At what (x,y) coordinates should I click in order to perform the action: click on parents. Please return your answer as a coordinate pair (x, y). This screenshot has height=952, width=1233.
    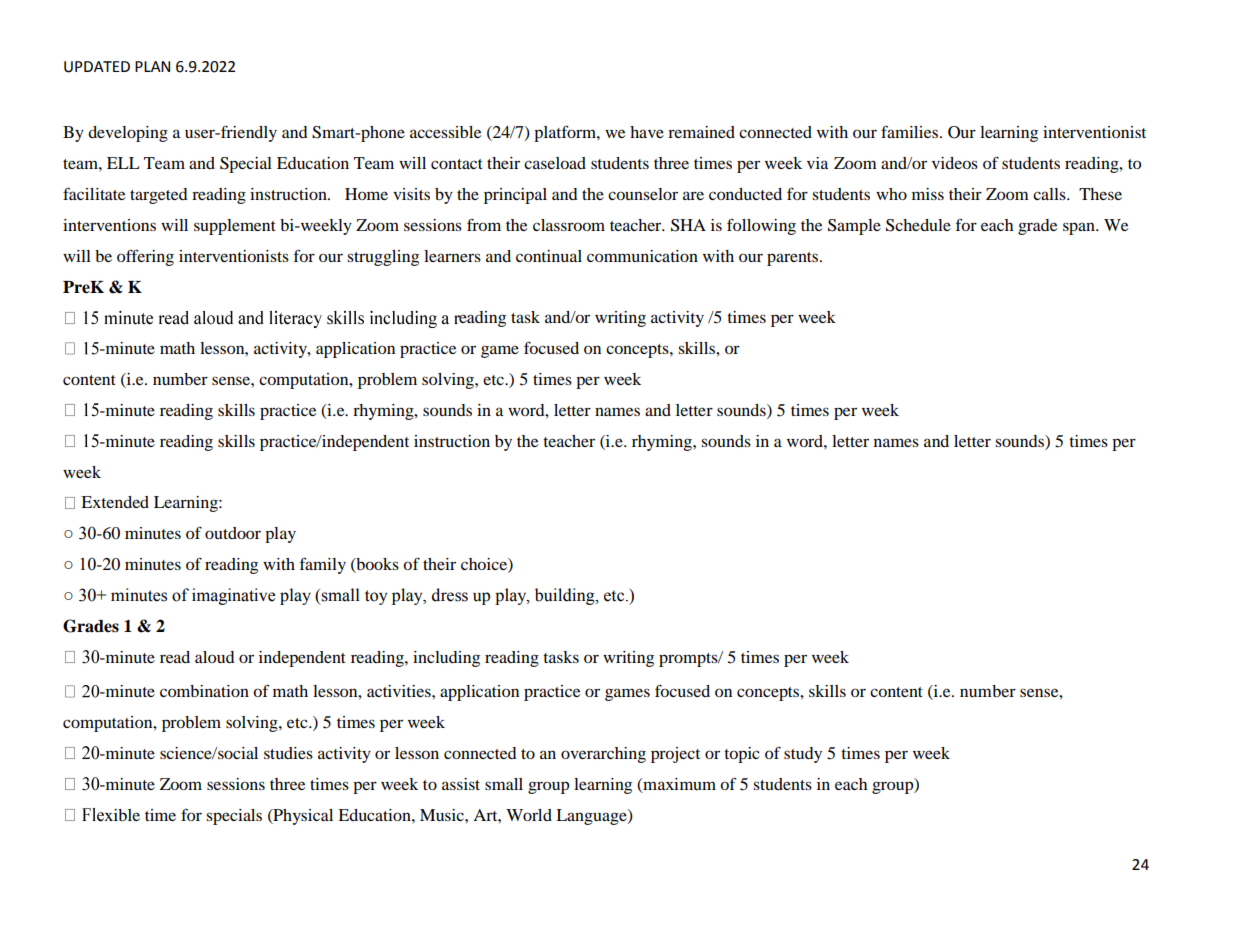
    Looking at the image, I should click on (794, 259).
